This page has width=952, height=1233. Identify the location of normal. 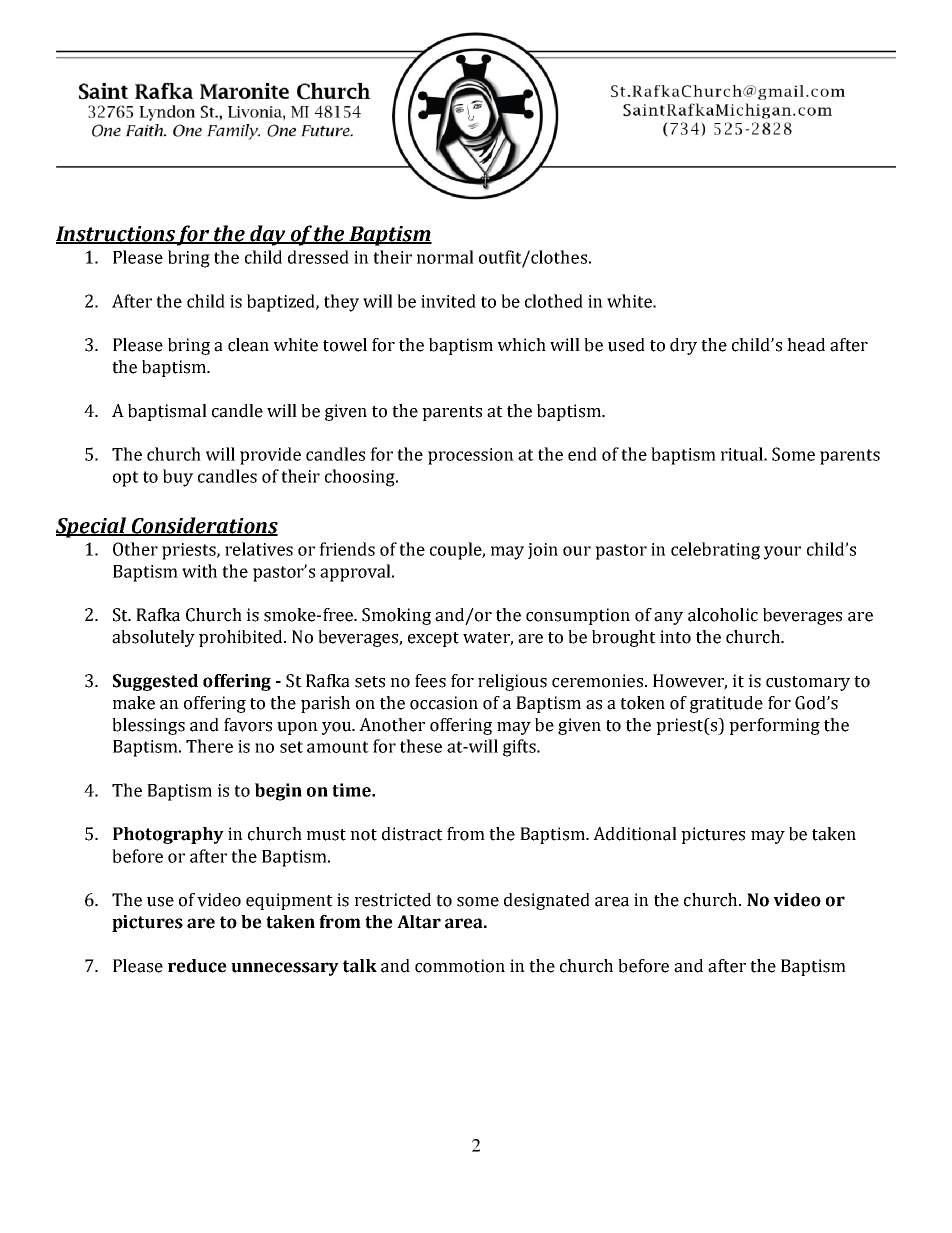
(445, 257).
